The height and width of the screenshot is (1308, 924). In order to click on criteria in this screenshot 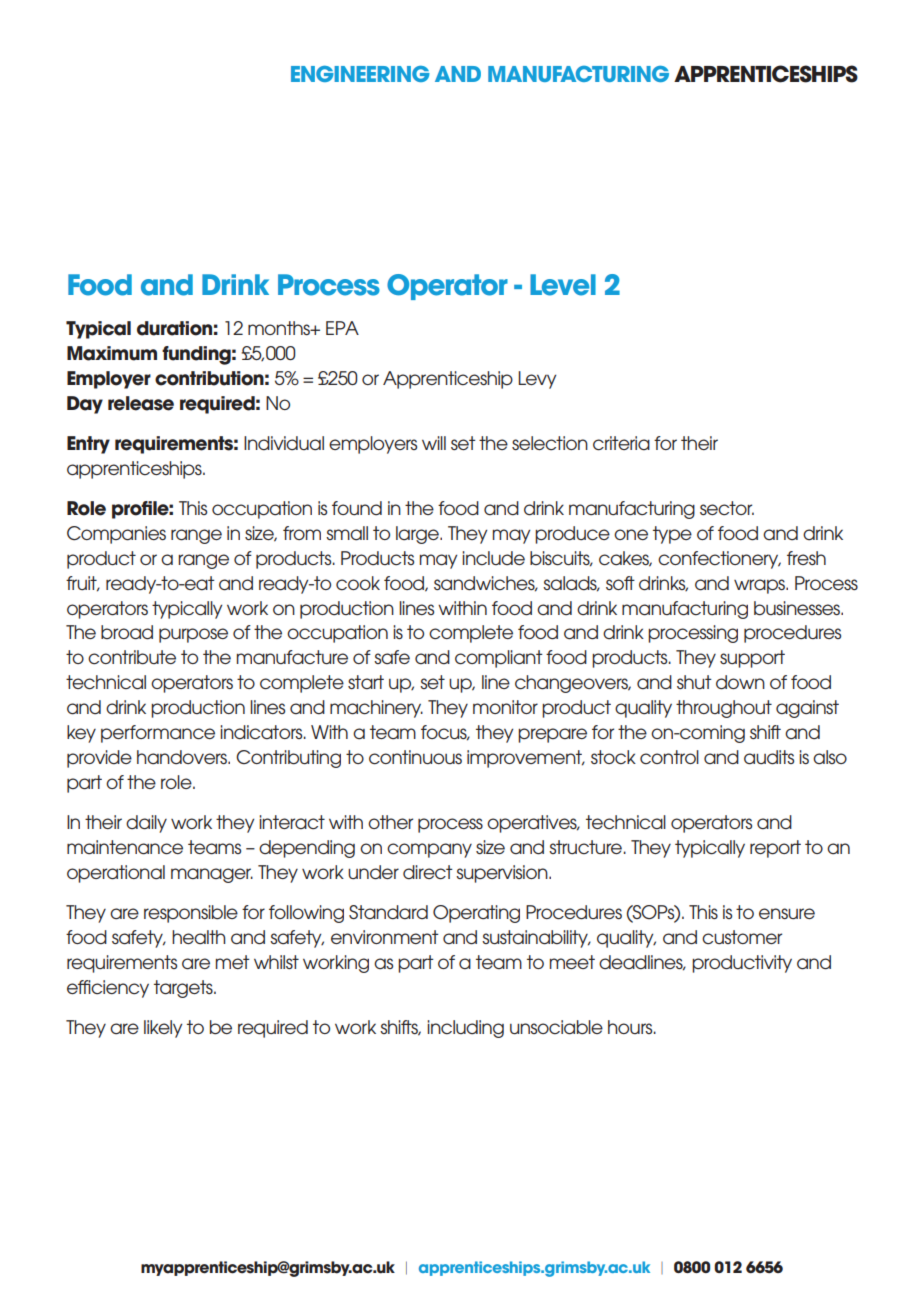, I will do `click(621, 443)`.
